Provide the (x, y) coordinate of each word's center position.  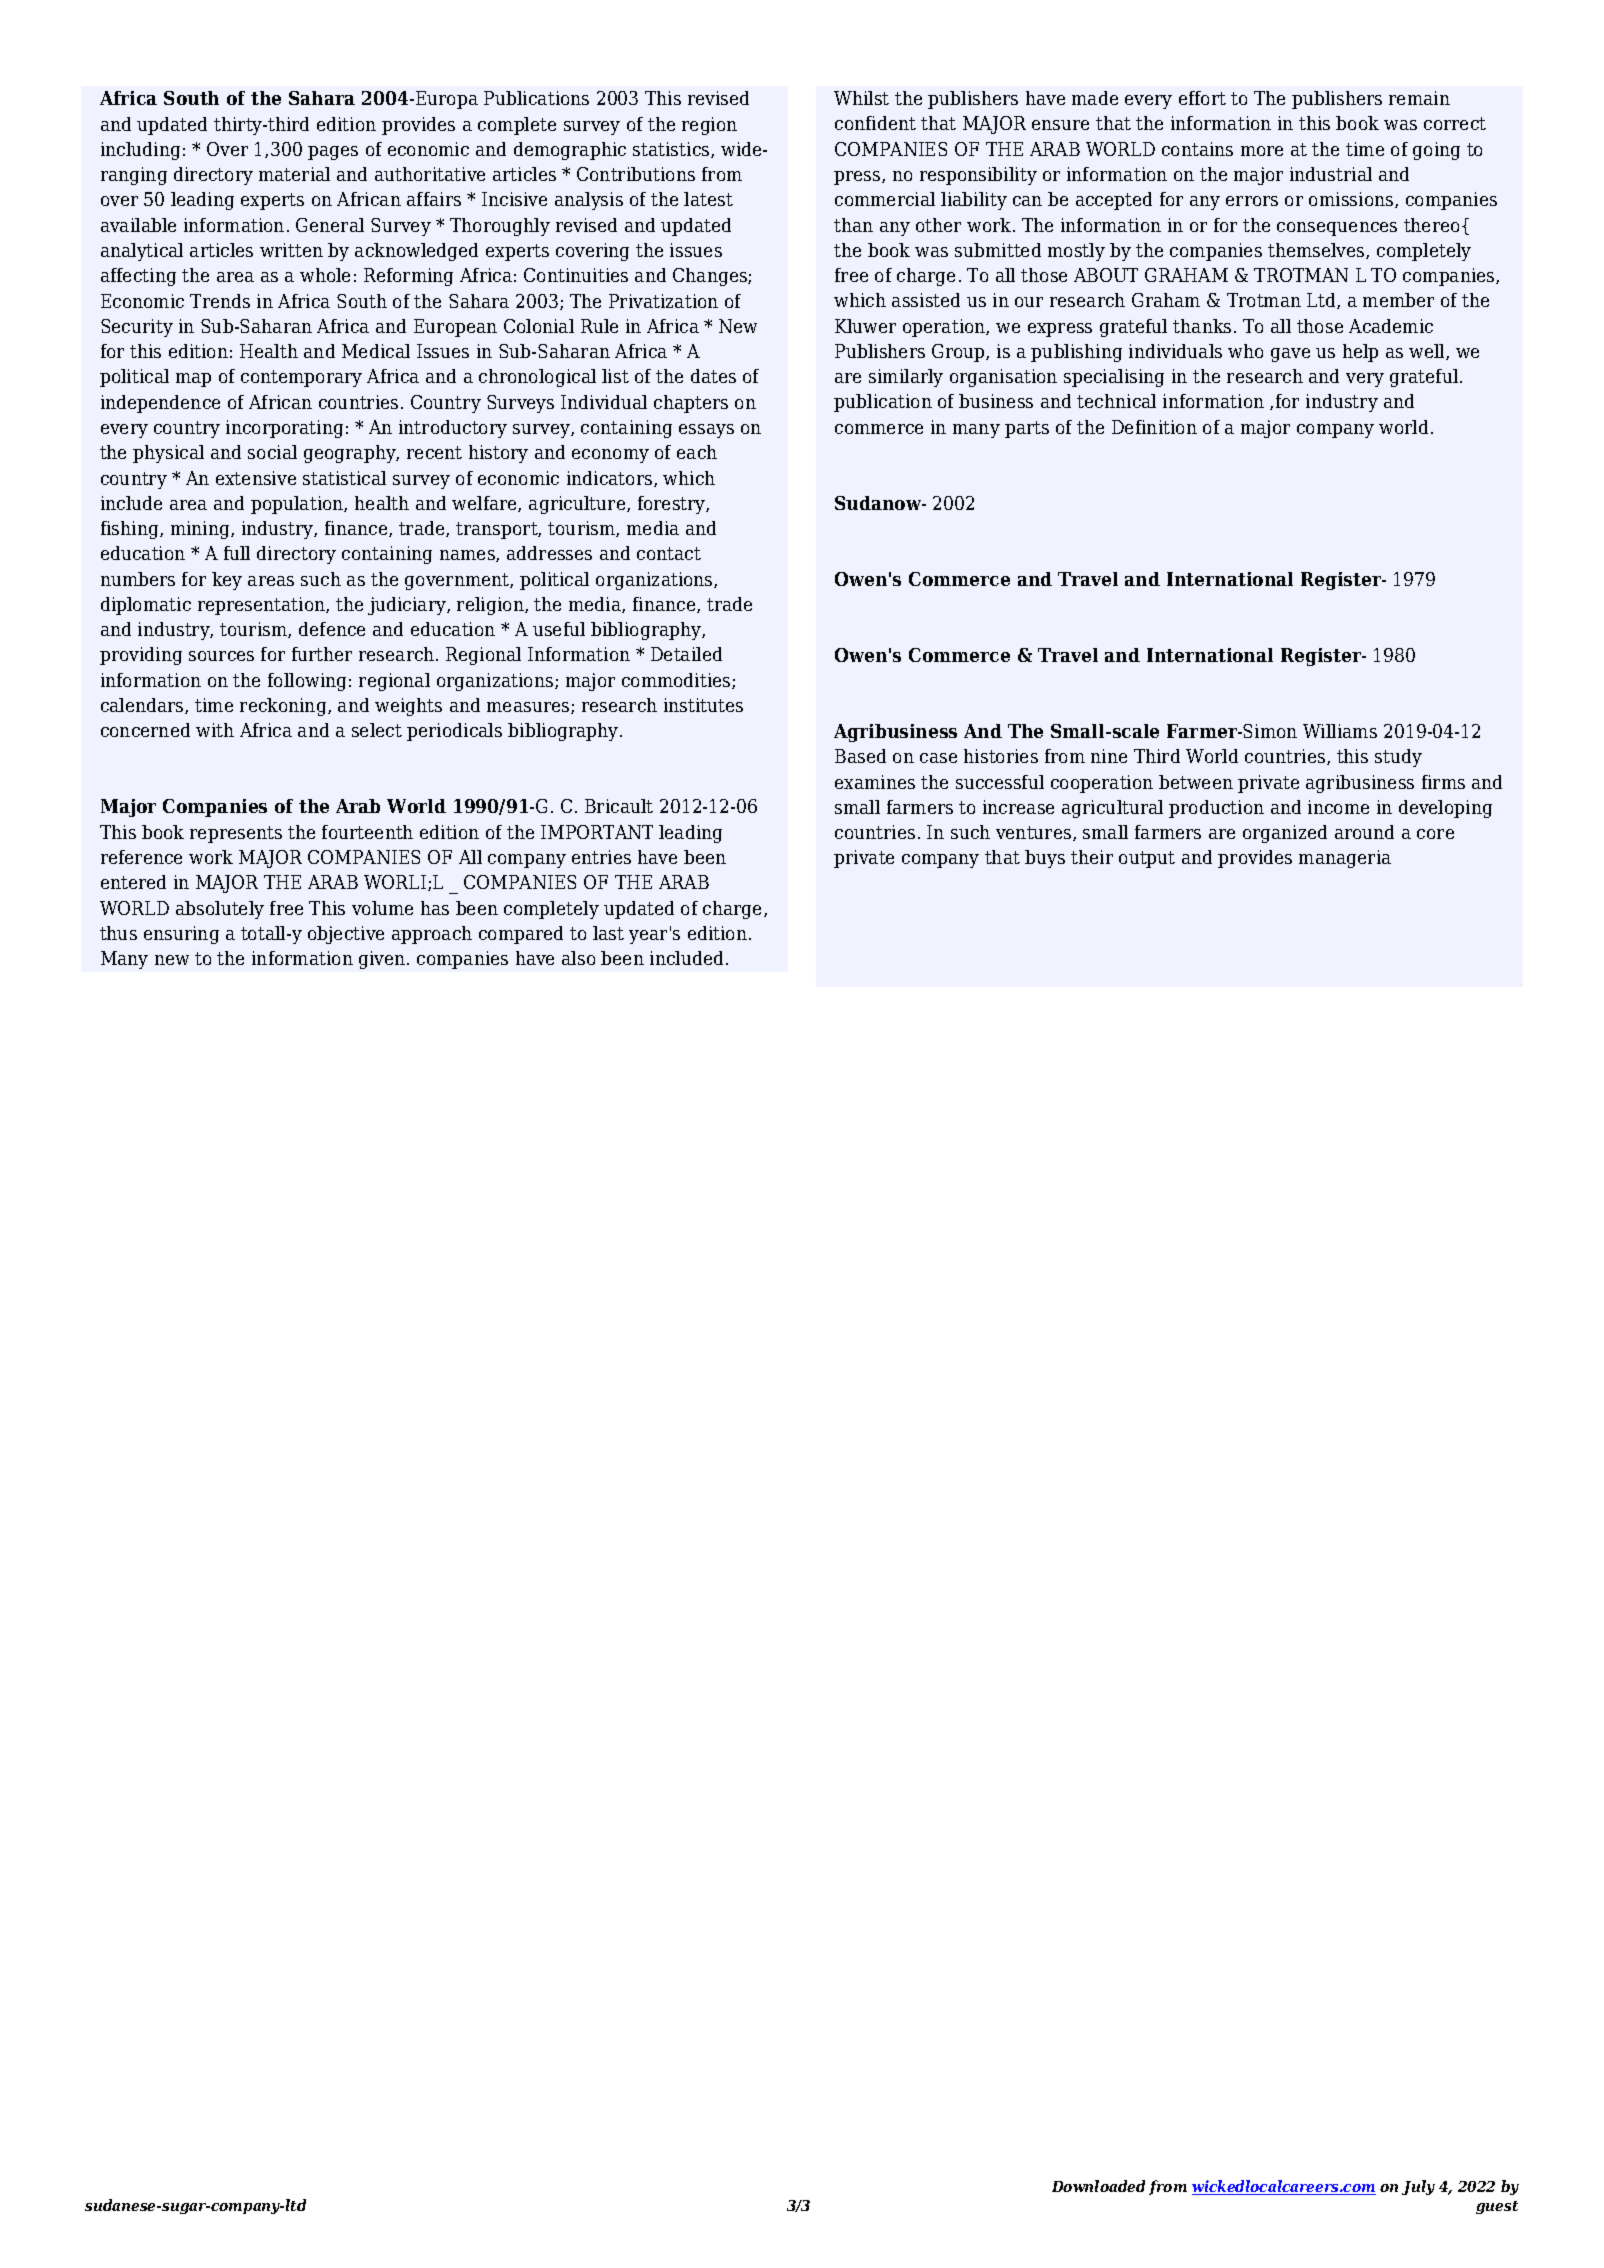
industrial (1331, 174)
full (237, 553)
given (383, 960)
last (608, 933)
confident (875, 123)
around (1364, 832)
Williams (1340, 731)
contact (669, 553)
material (294, 174)
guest (1497, 2207)
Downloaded (1098, 2186)
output (1147, 859)
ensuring (181, 935)
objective (346, 935)
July (1418, 2187)
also (578, 958)
